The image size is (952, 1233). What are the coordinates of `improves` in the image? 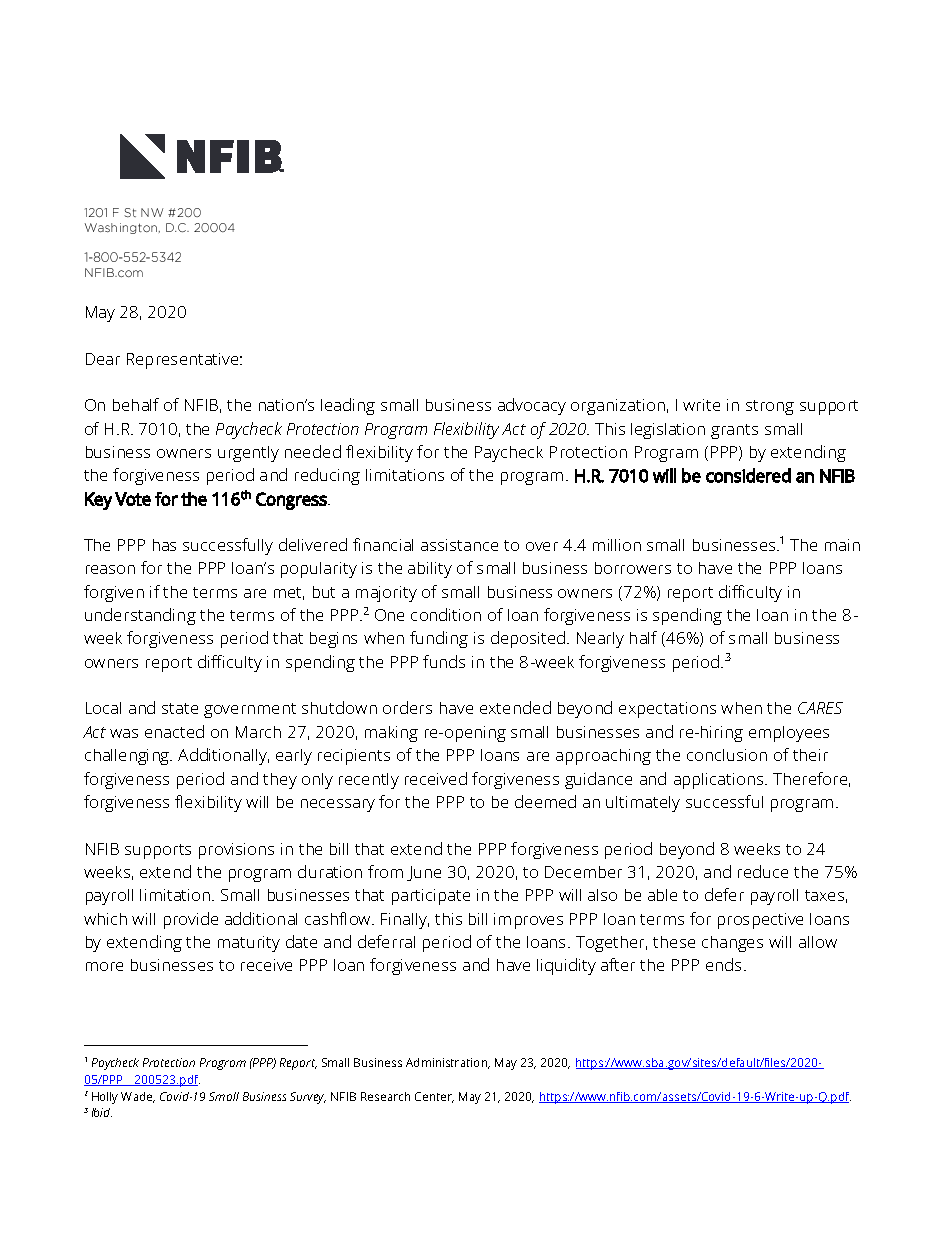 It's located at (528, 921).
